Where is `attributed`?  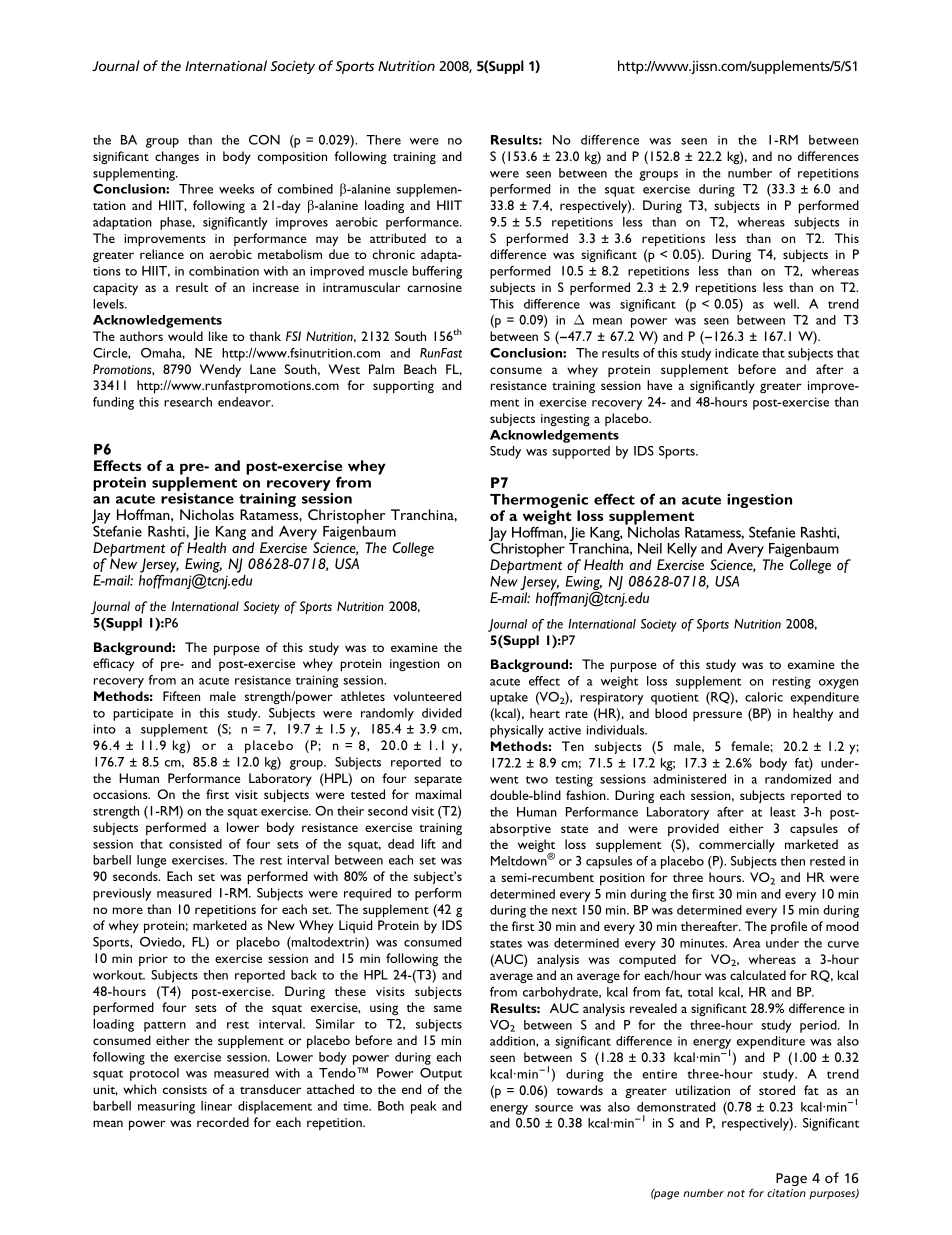
attributed is located at coordinates (398, 238).
